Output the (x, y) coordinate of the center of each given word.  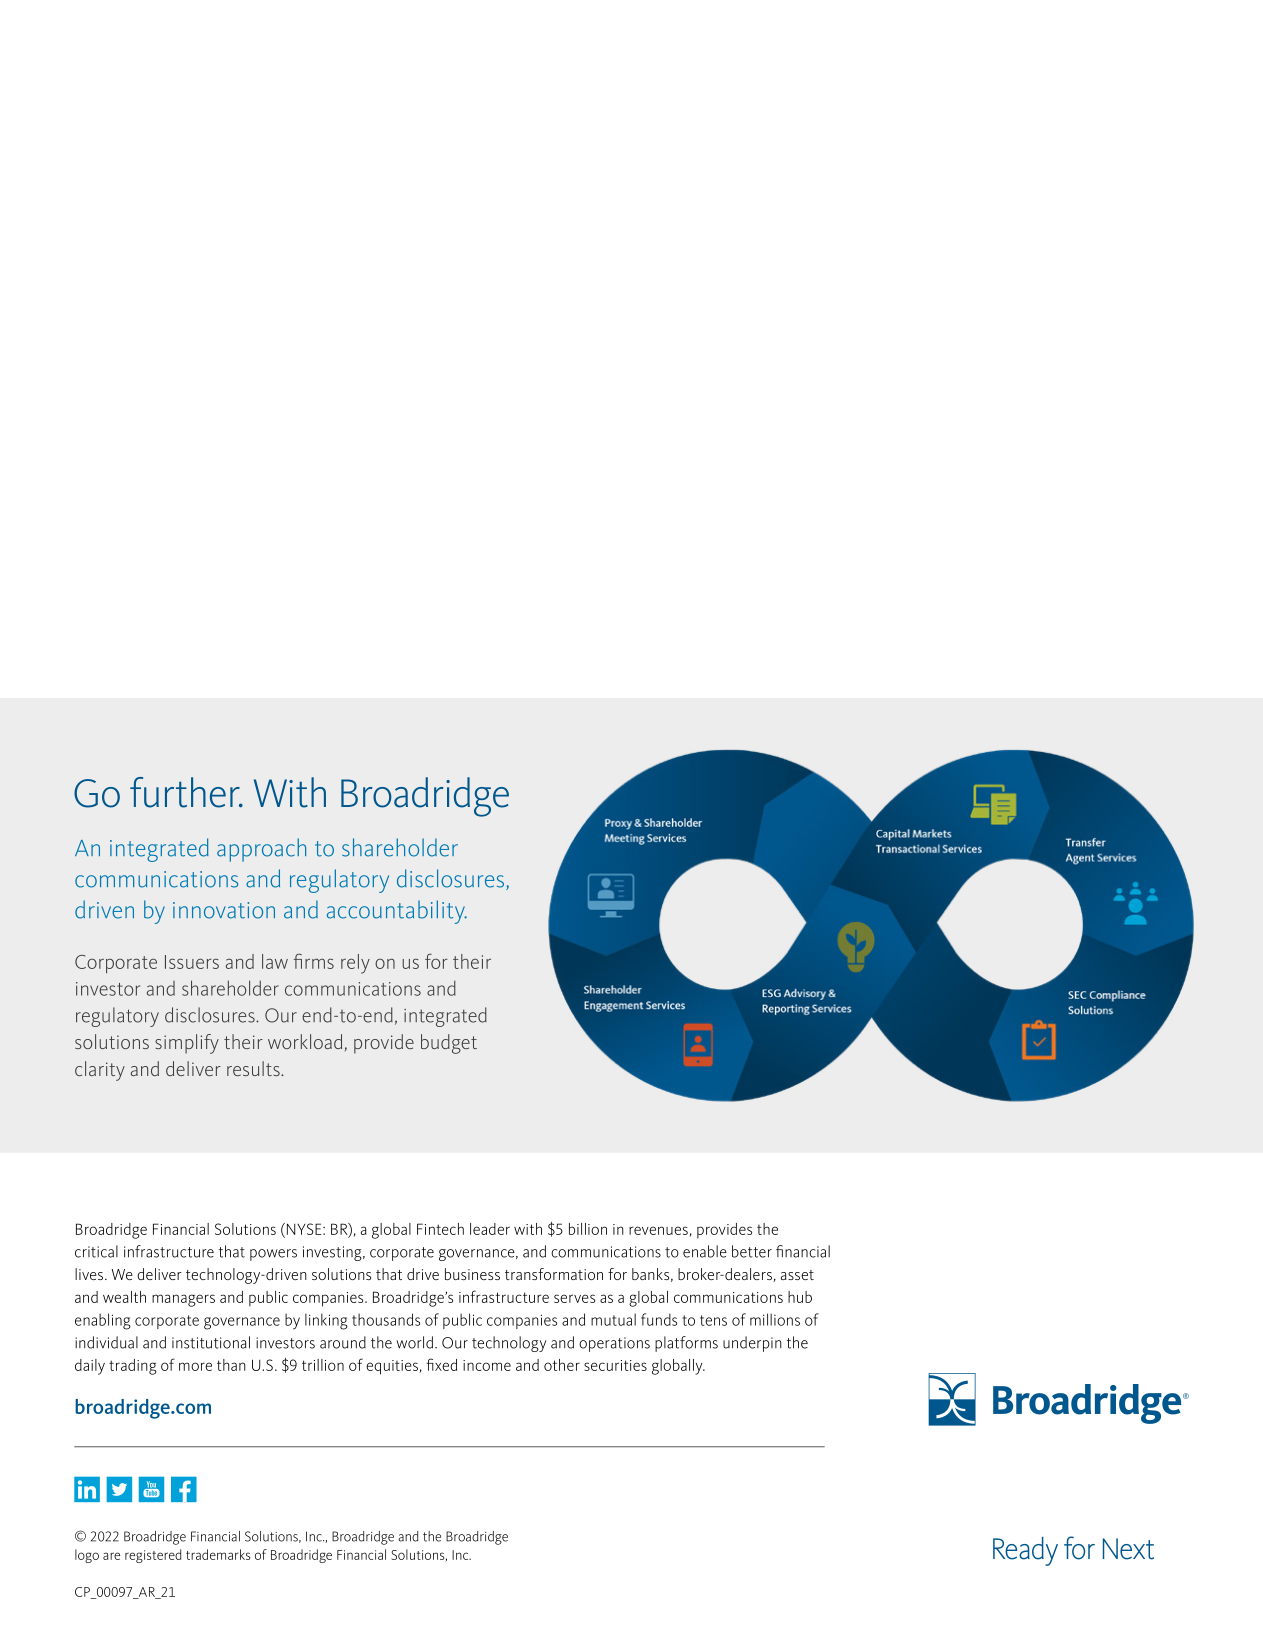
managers (183, 1300)
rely (355, 964)
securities (615, 1365)
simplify (187, 1044)
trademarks (218, 1554)
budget (449, 1044)
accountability (397, 912)
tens (713, 1320)
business (472, 1274)
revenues (659, 1231)
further (186, 792)
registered (153, 1556)
